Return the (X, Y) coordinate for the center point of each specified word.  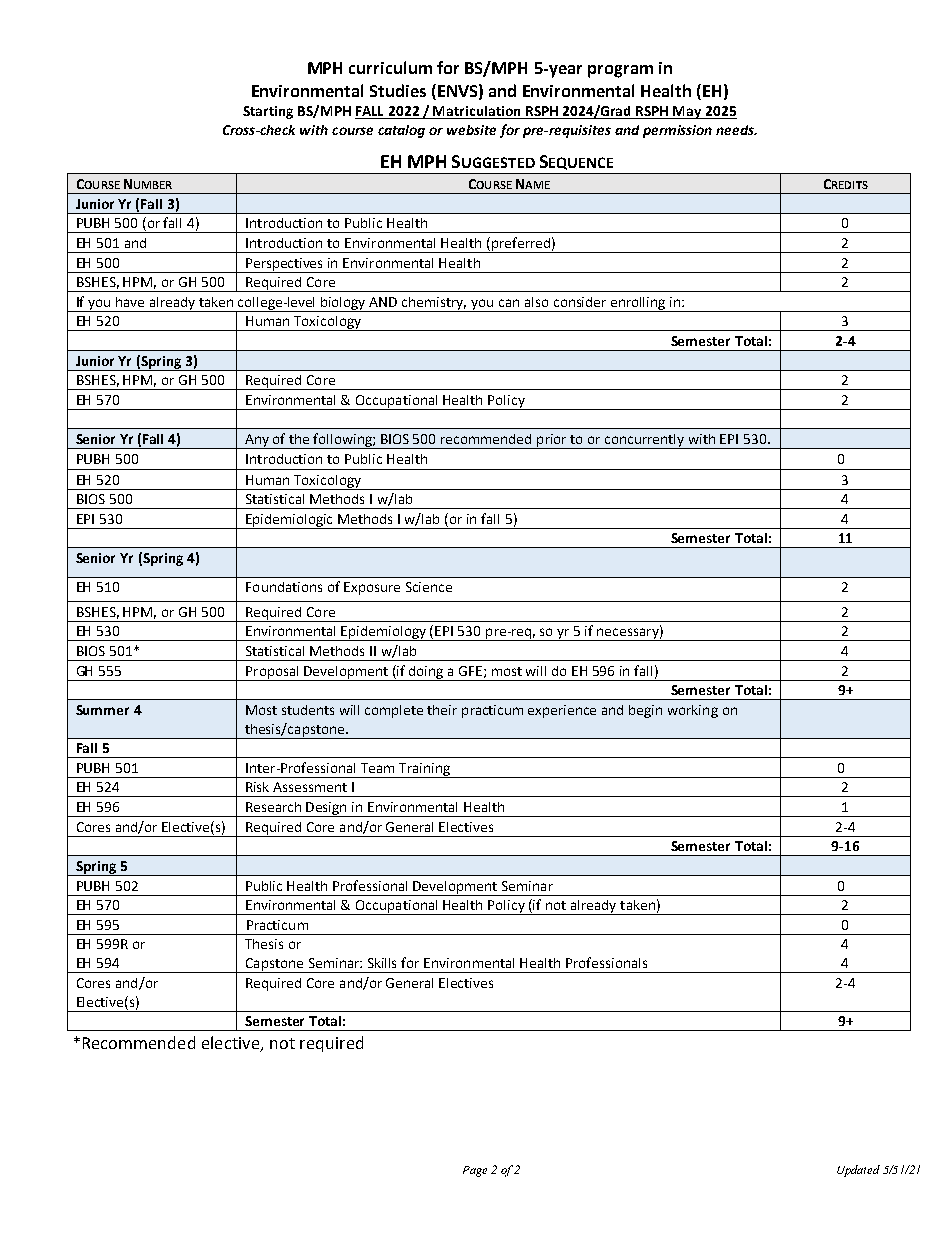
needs (736, 130)
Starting (268, 112)
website (471, 130)
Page (475, 1171)
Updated (858, 1171)
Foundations (284, 587)
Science (429, 587)
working (693, 711)
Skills (382, 963)
